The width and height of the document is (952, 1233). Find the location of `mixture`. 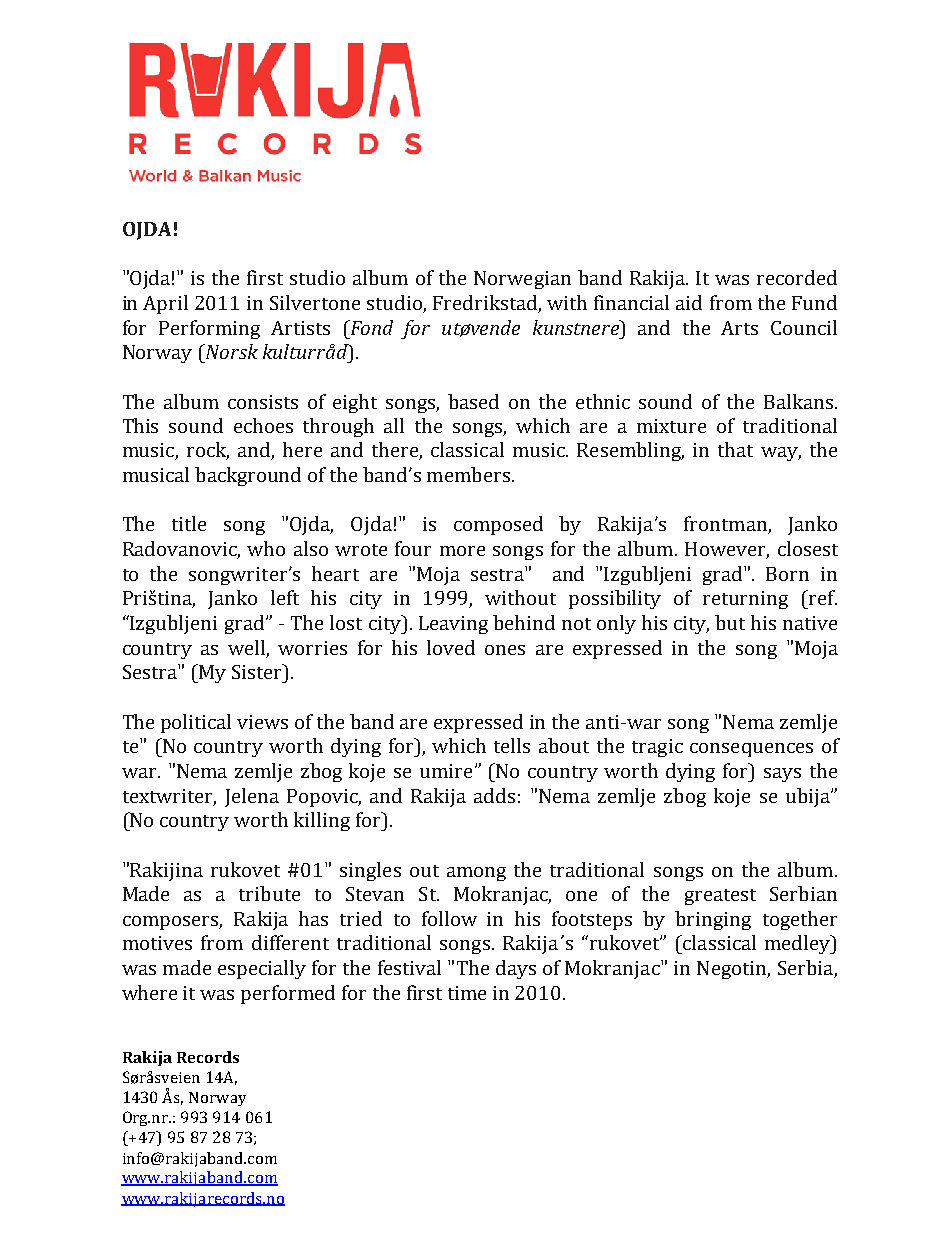

mixture is located at coordinates (671, 426).
